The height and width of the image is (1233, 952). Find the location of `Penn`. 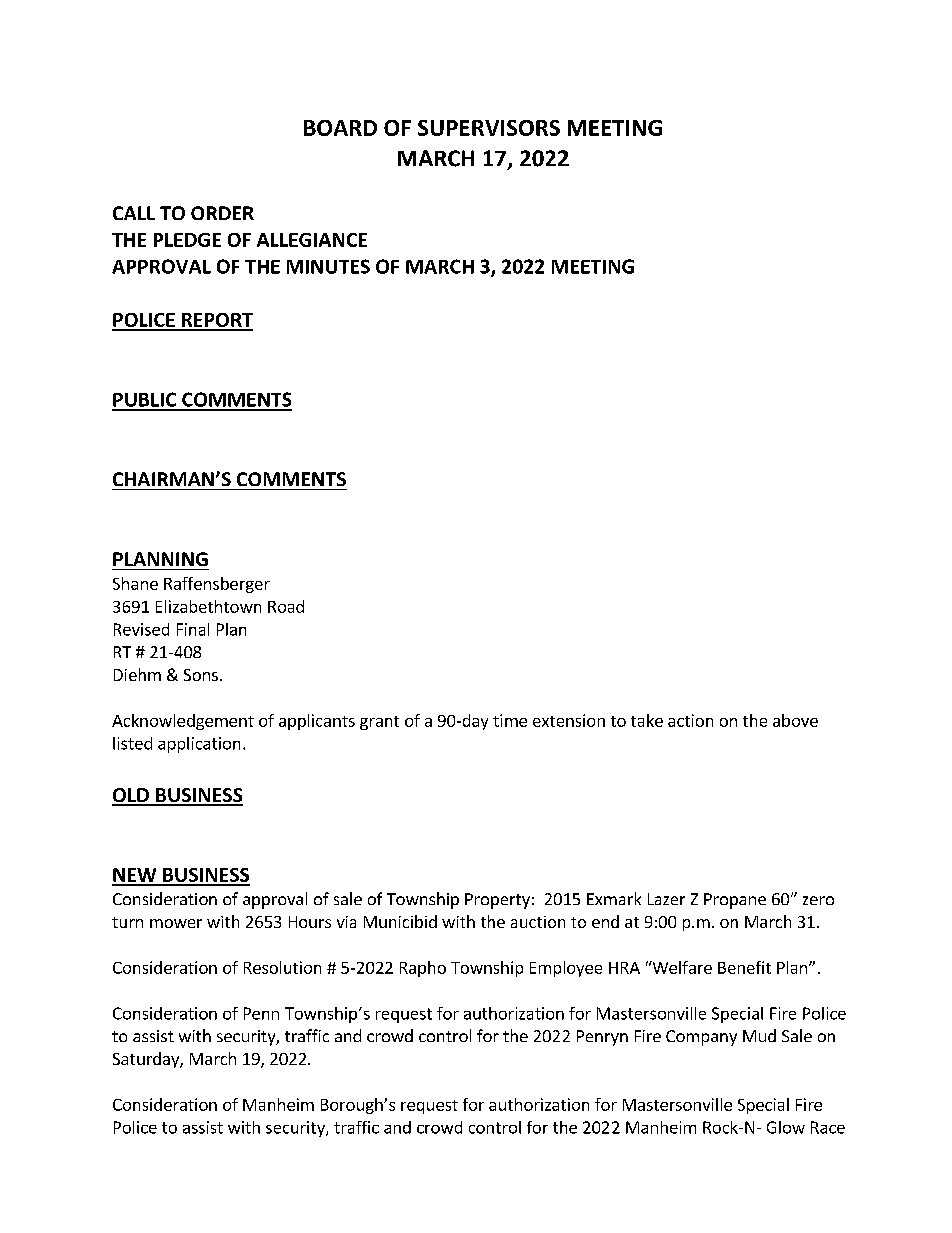

Penn is located at coordinates (261, 1013).
